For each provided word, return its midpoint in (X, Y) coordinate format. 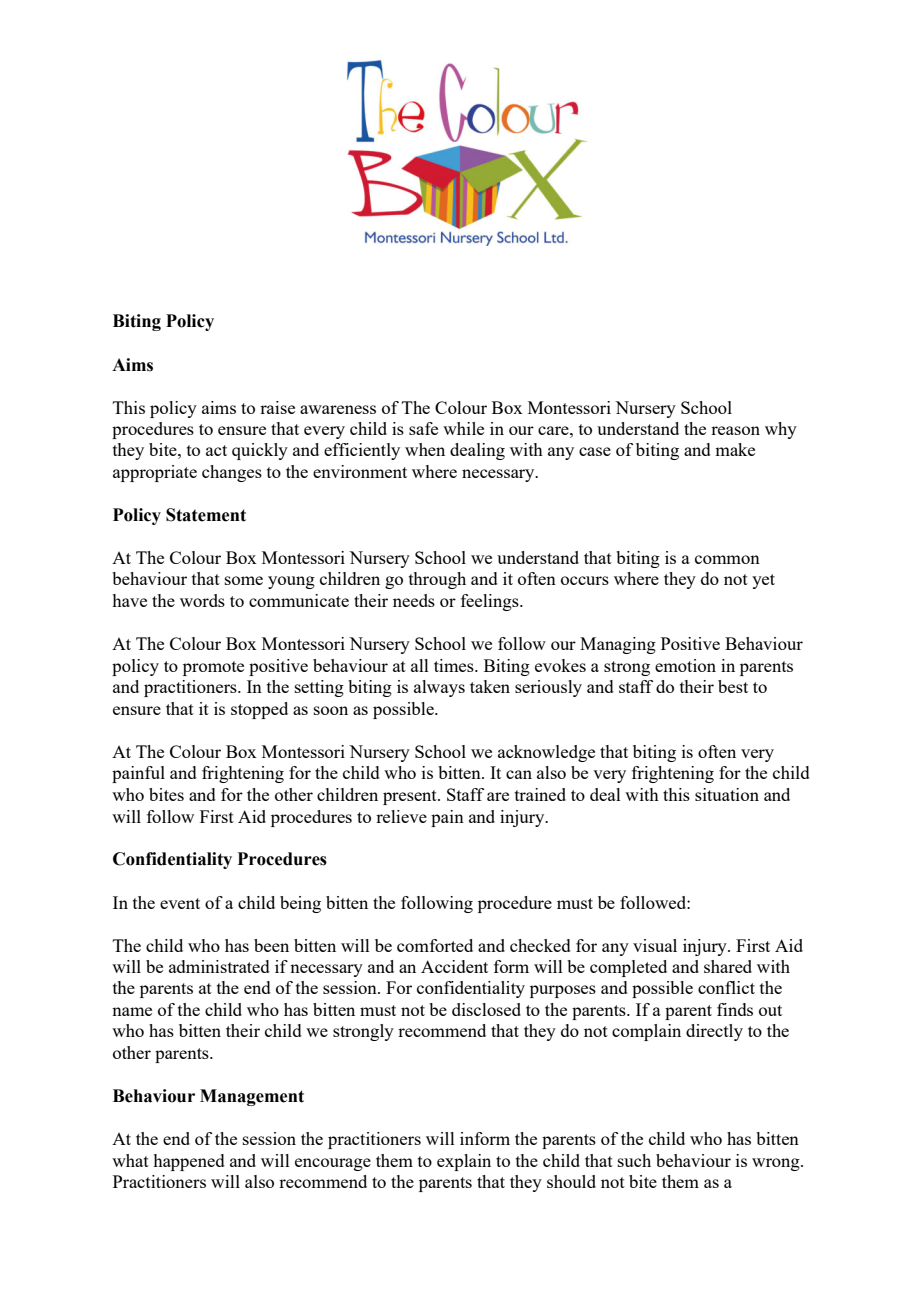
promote (213, 668)
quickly (260, 451)
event (180, 903)
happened (189, 1162)
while (463, 428)
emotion (685, 665)
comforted (435, 945)
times (455, 665)
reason (735, 430)
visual (655, 945)
